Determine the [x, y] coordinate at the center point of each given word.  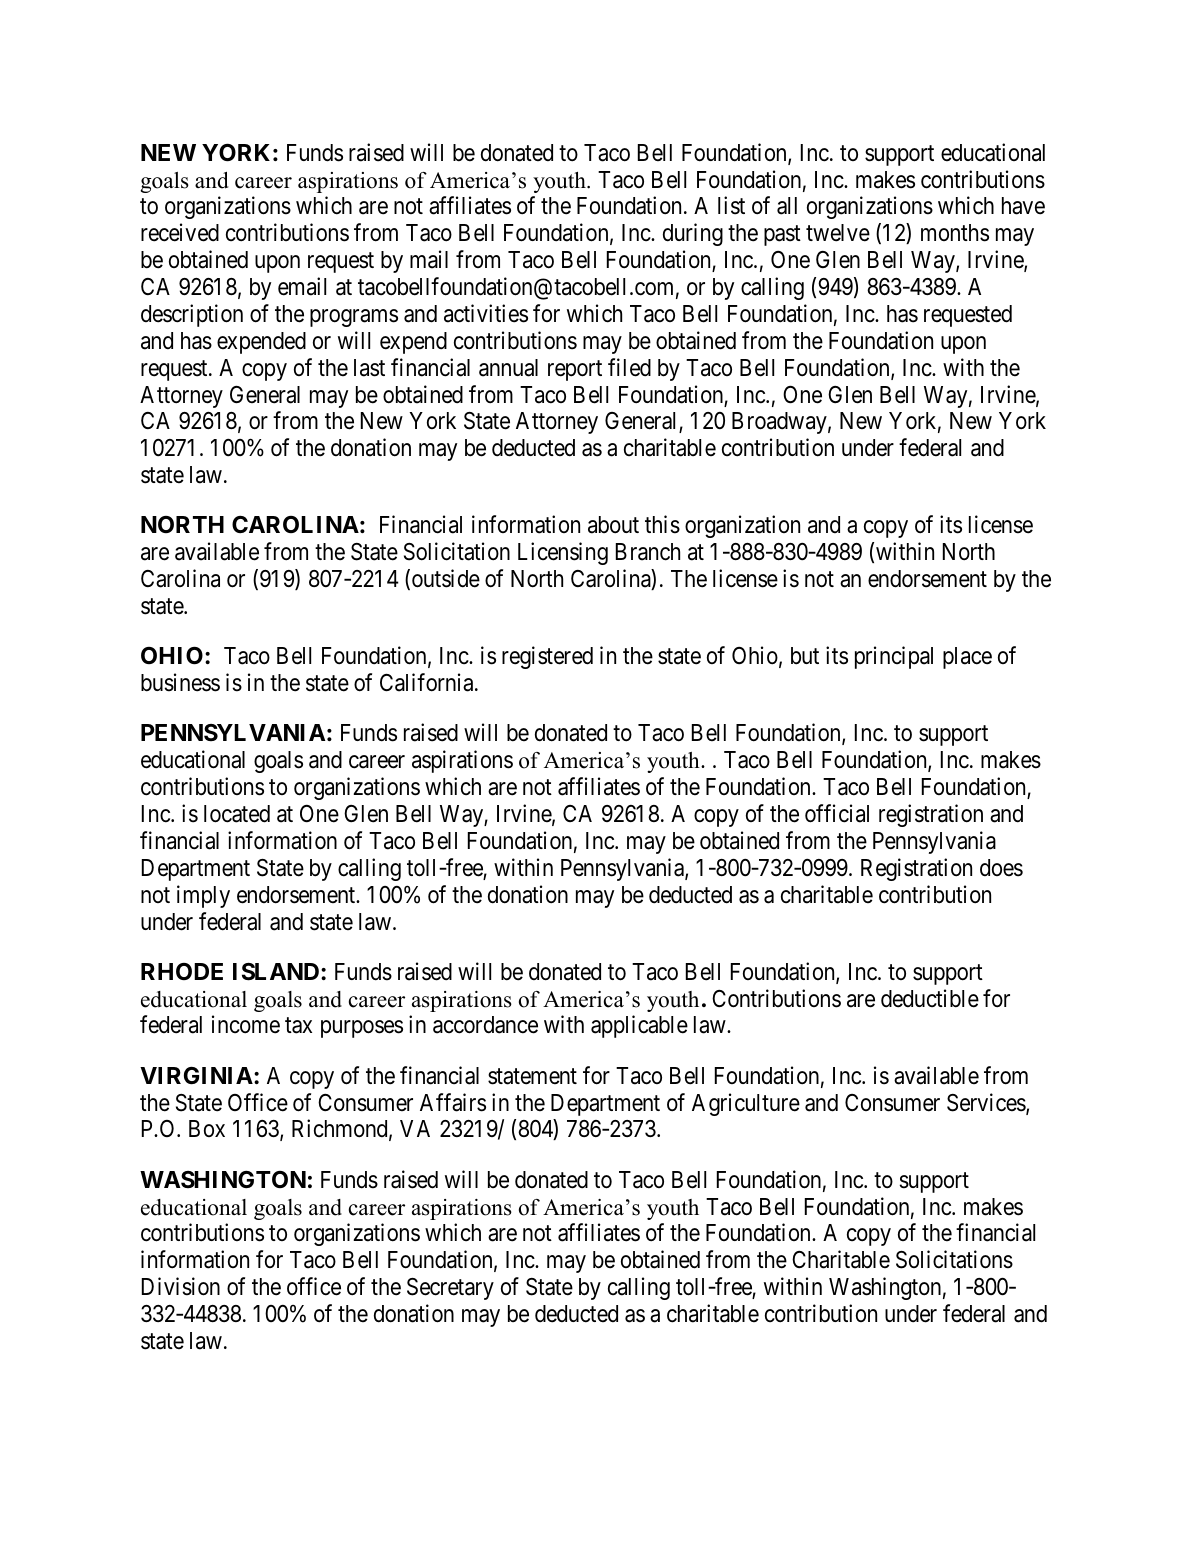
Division [181, 1286]
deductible [930, 998]
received [180, 232]
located [237, 814]
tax [298, 1026]
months [955, 233]
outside [446, 578]
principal [894, 657]
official [837, 813]
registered [547, 657]
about [613, 525]
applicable [639, 1027]
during [693, 234]
